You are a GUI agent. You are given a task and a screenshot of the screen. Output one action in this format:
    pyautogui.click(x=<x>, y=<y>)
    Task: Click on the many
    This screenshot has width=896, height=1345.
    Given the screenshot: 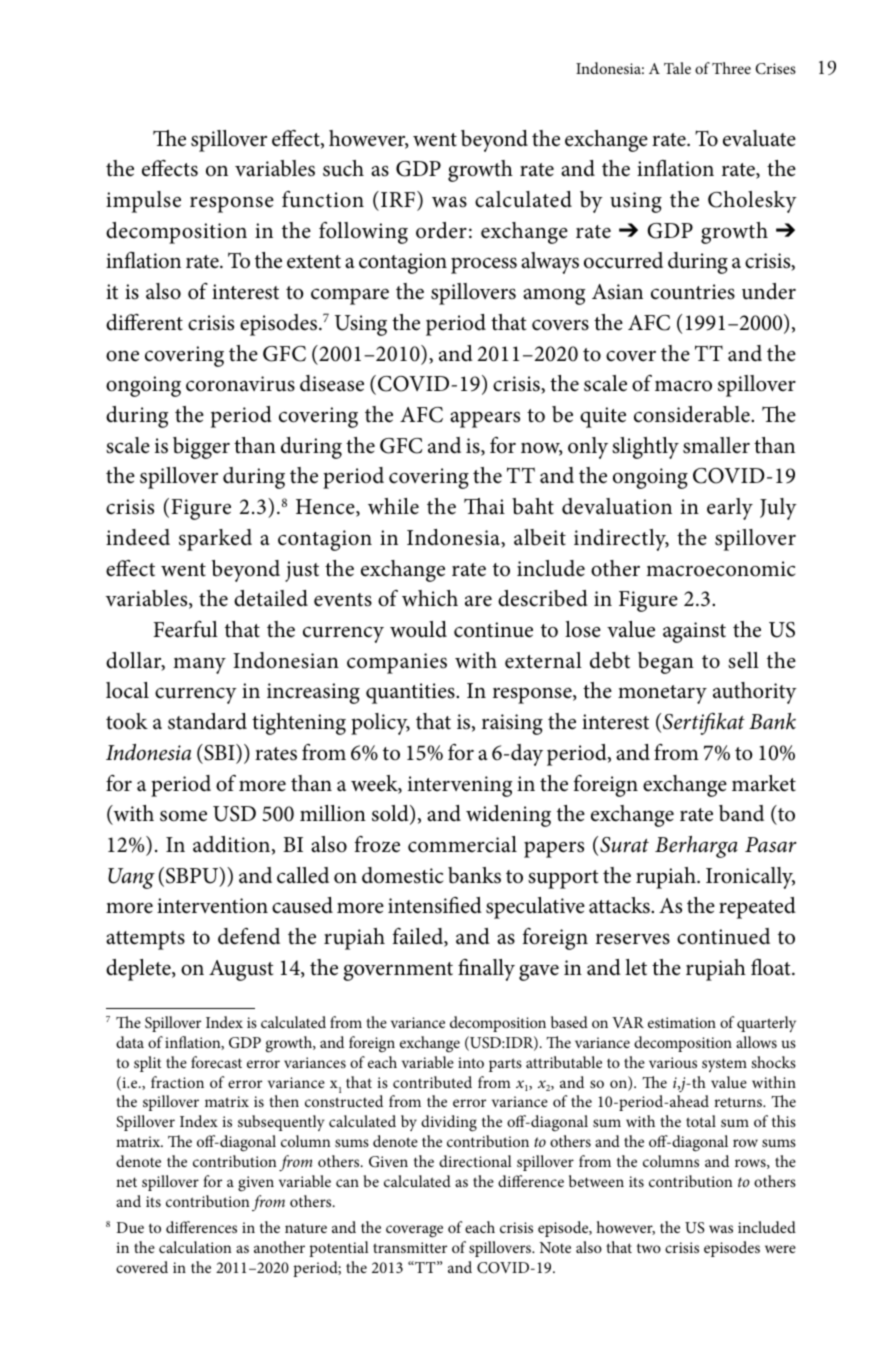 What is the action you would take?
    pyautogui.click(x=199, y=665)
